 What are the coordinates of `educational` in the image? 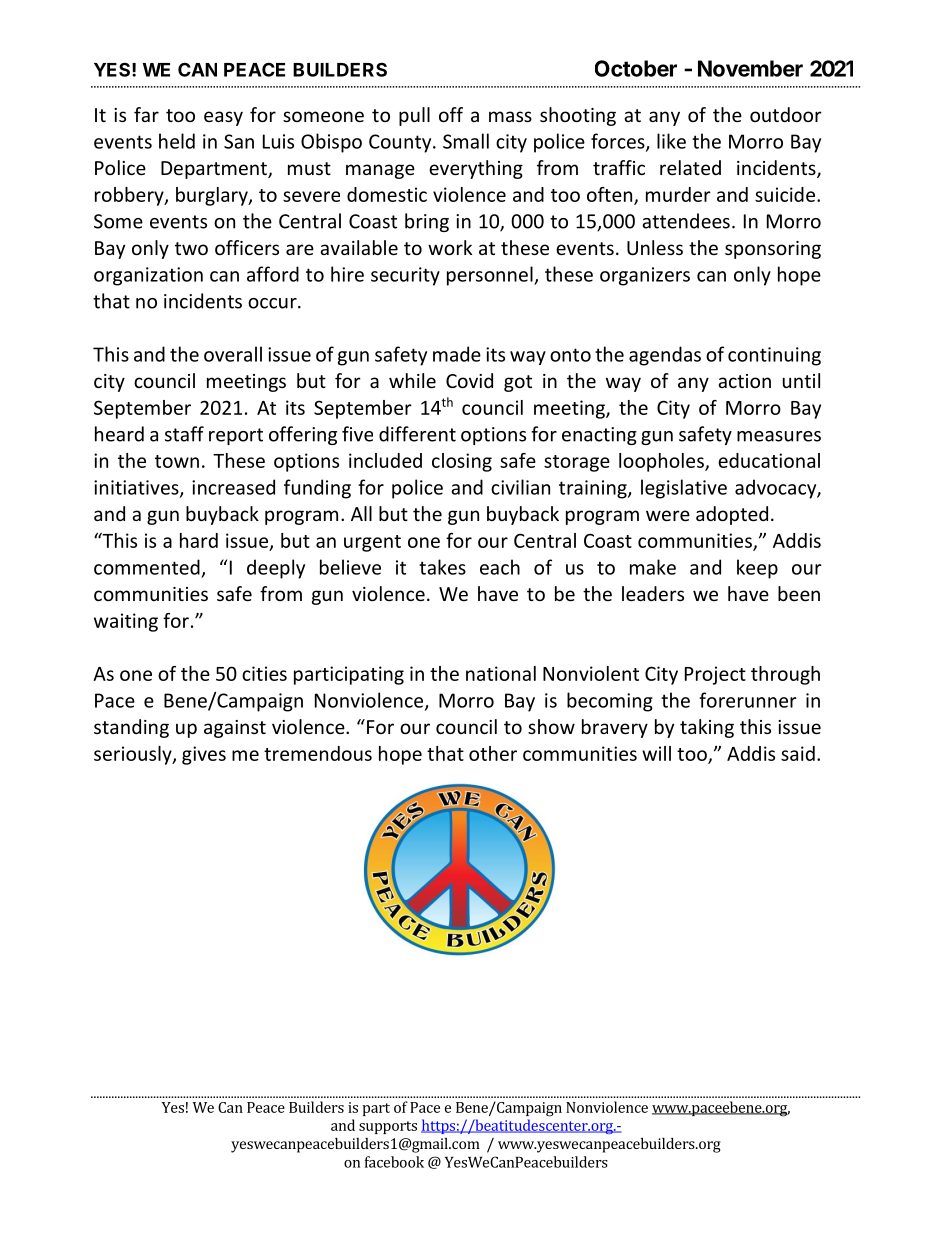 It's located at (769, 460).
